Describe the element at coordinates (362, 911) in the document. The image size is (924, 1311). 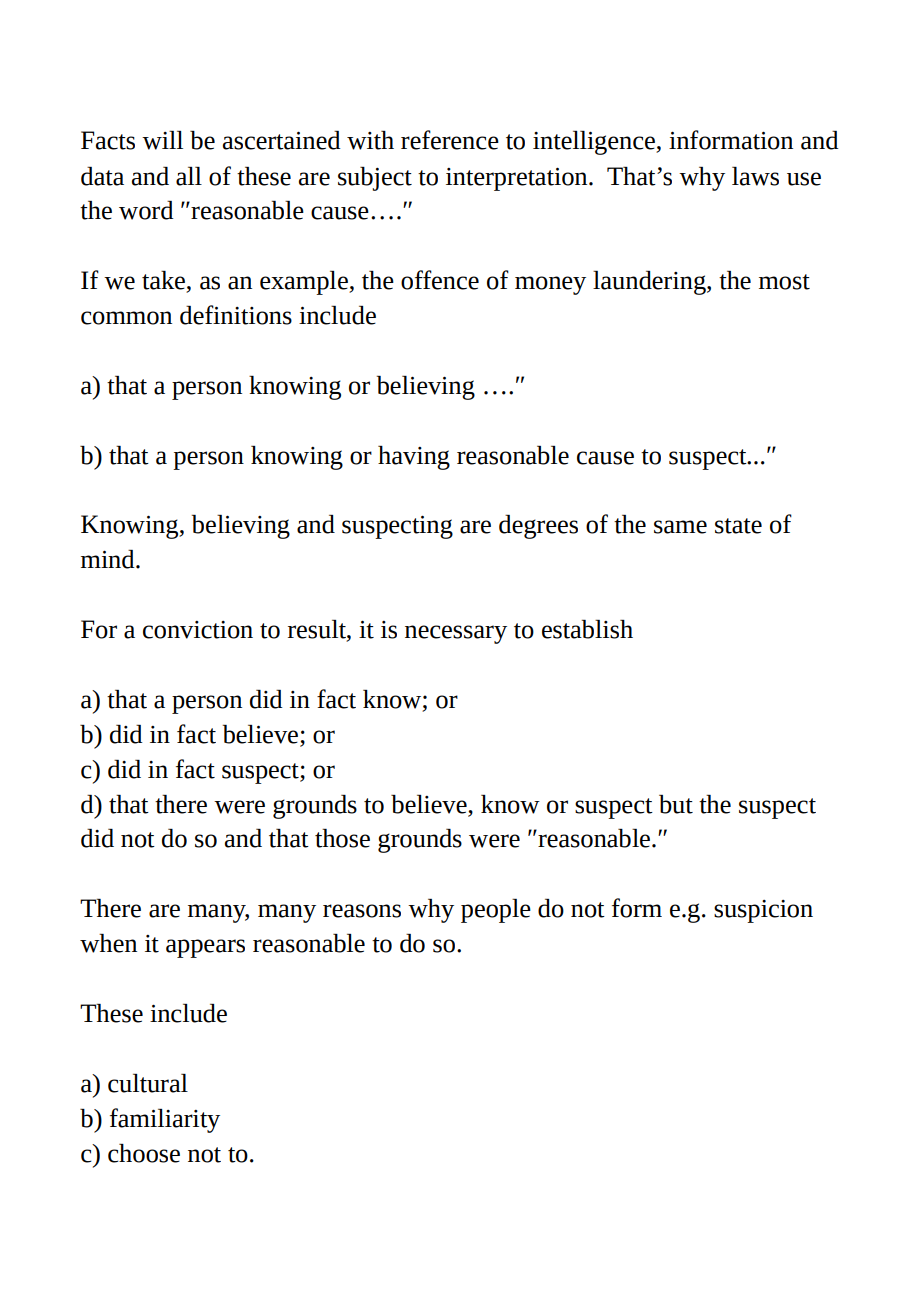
I see `reasons` at that location.
